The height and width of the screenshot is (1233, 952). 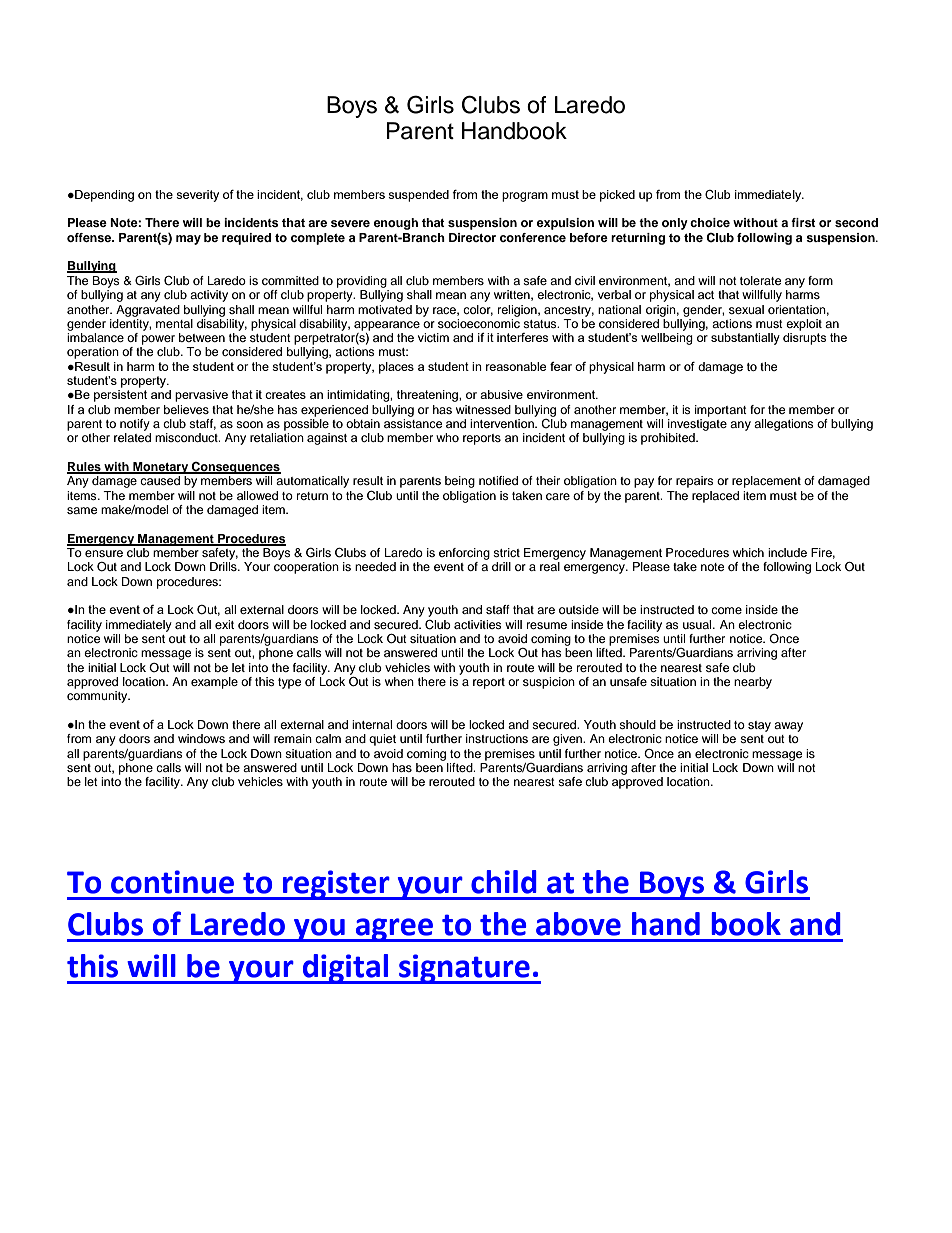 I want to click on windows, so click(x=201, y=738).
